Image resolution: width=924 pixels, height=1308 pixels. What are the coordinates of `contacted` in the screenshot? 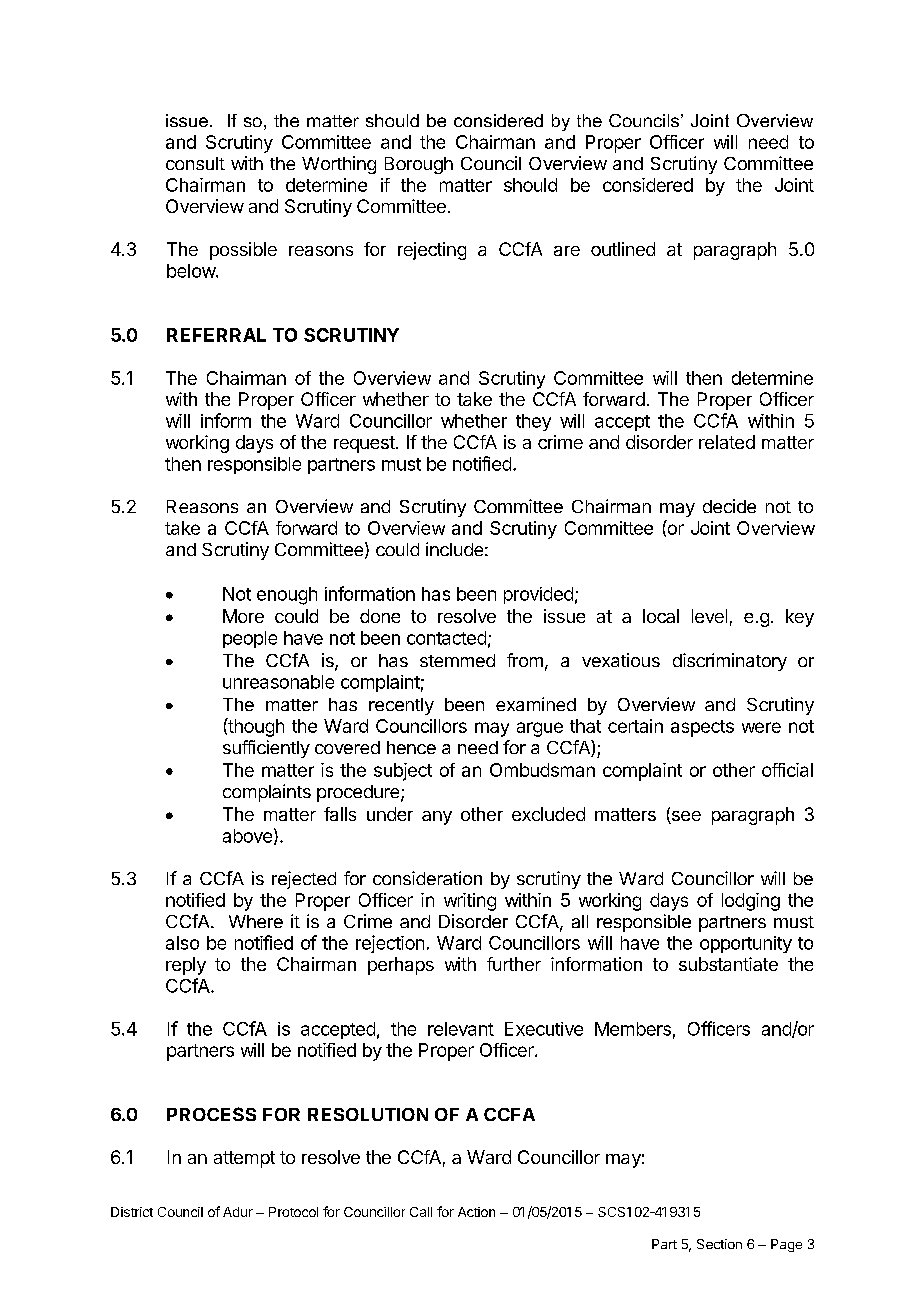 It's located at (446, 638).
